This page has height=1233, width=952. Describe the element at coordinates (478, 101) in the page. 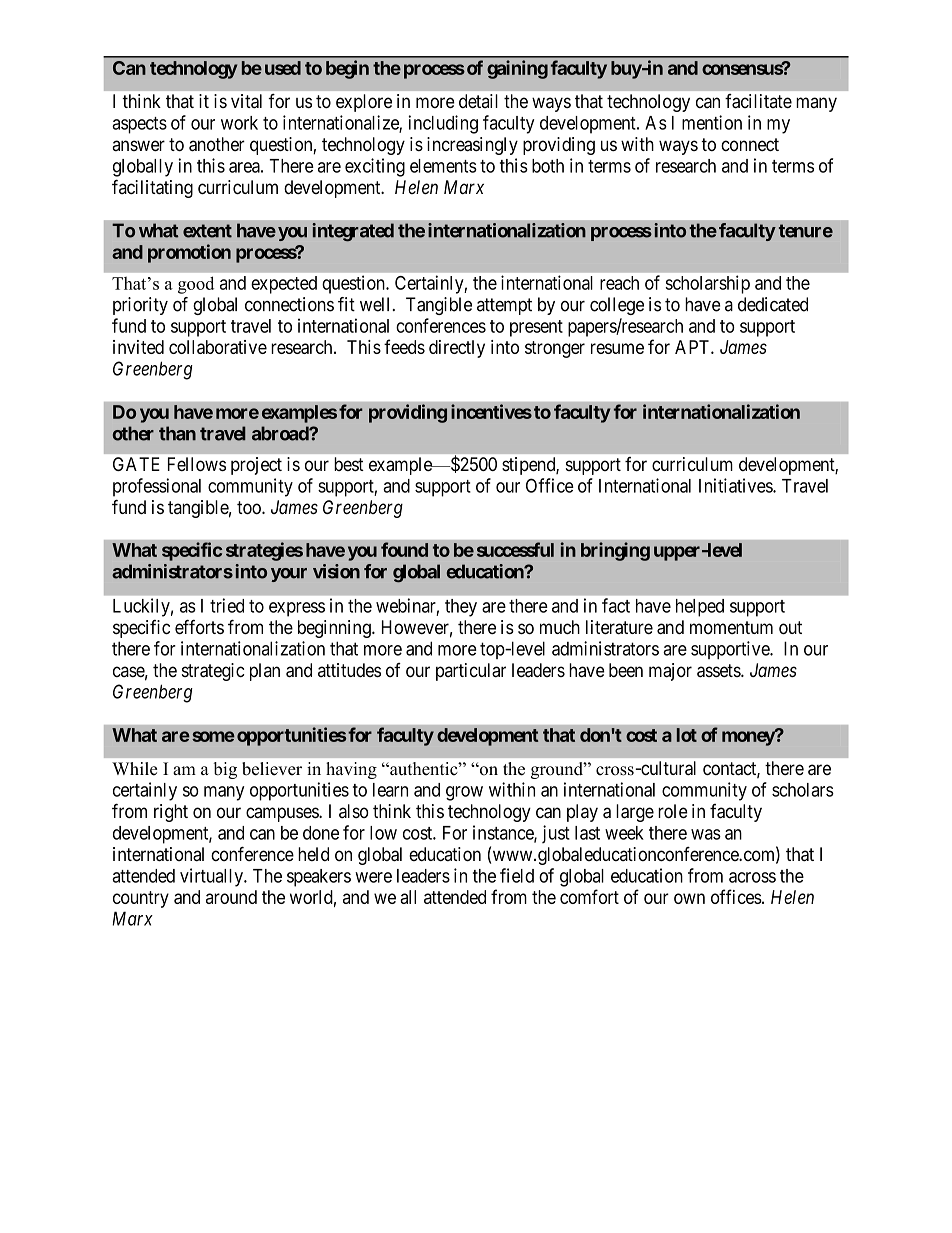

I see `detail` at that location.
